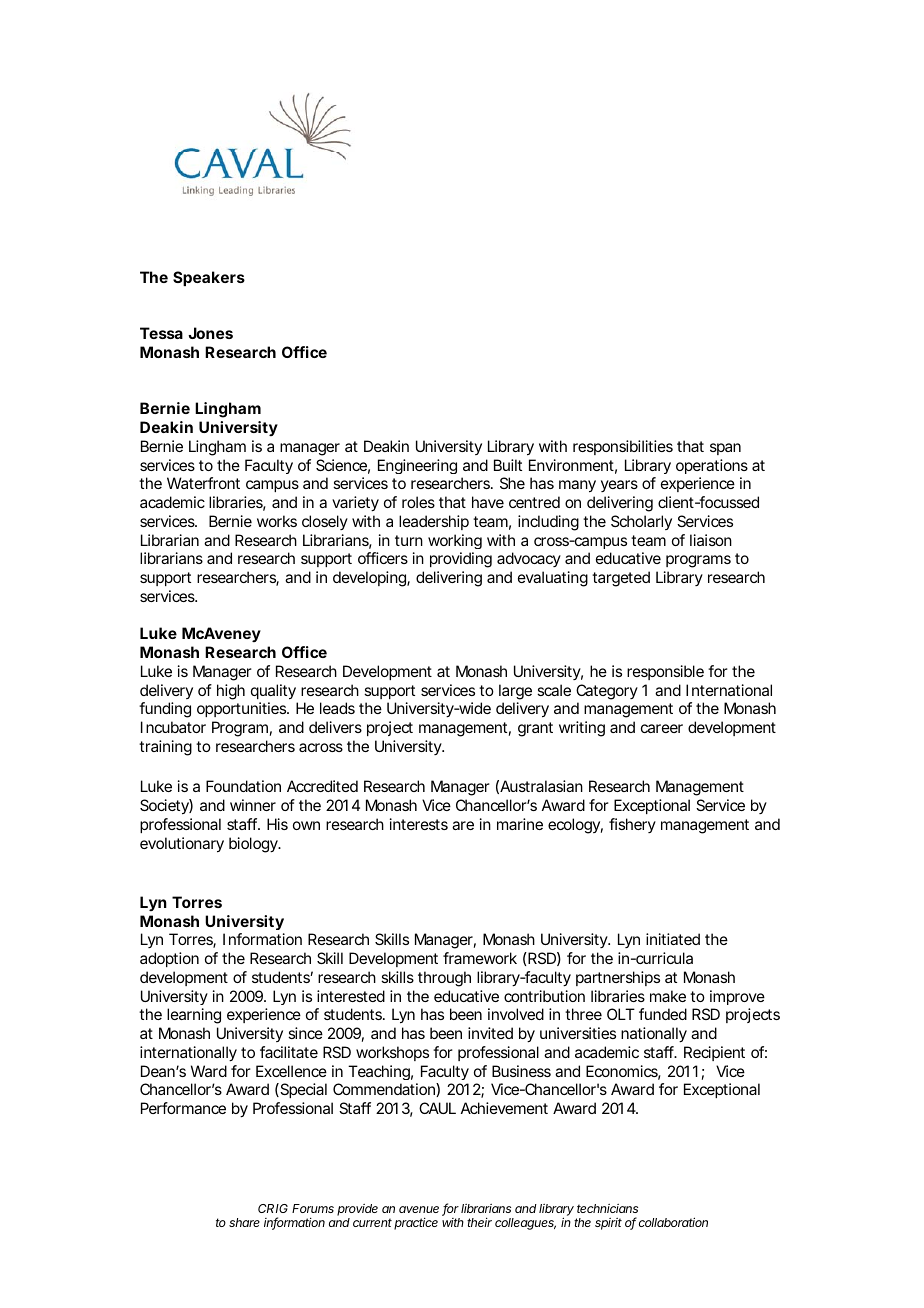 The height and width of the screenshot is (1308, 924). I want to click on responsibilities, so click(623, 447).
